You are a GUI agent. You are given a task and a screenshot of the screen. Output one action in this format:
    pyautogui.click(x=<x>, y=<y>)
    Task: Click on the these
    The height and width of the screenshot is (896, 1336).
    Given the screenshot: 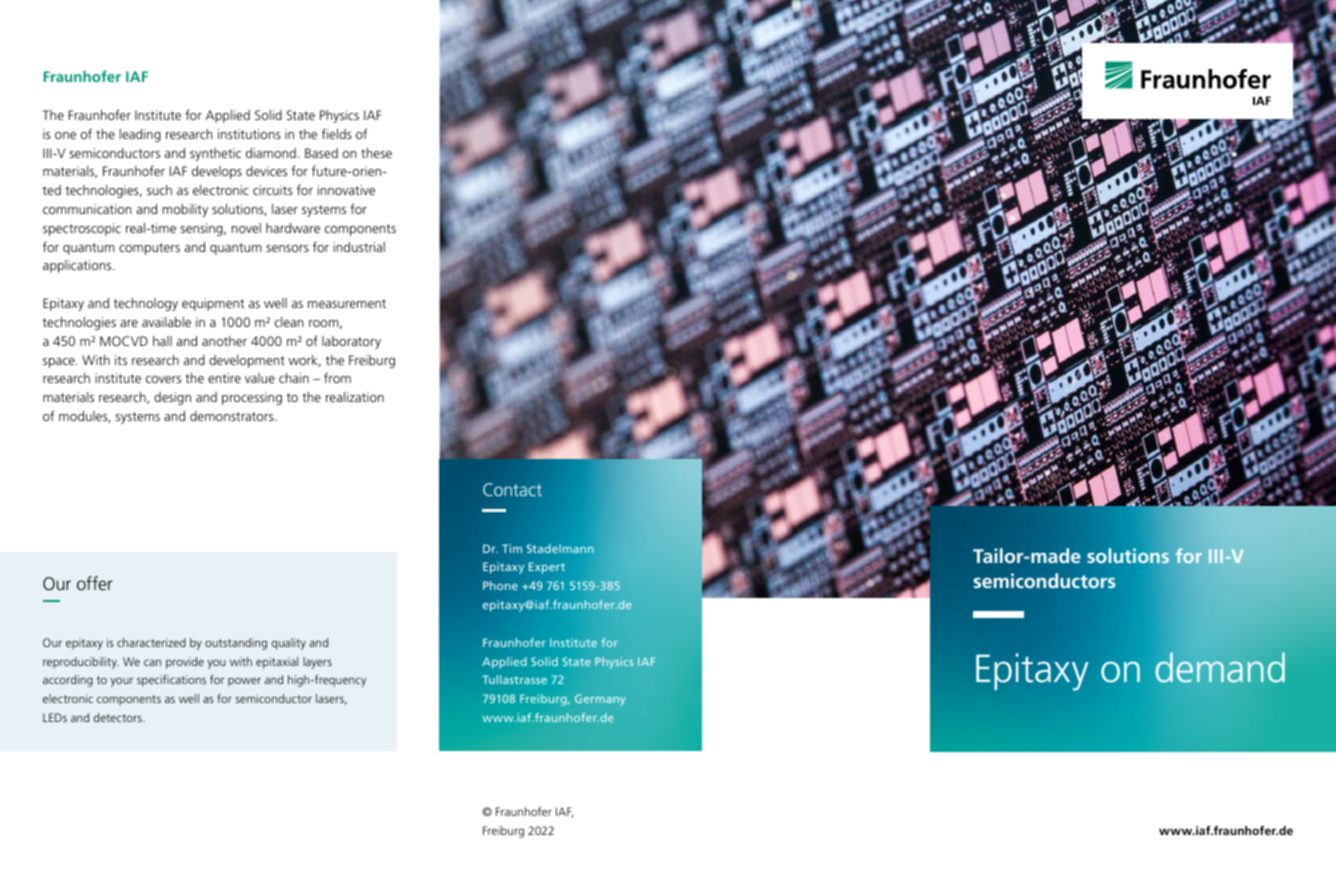 What is the action you would take?
    pyautogui.click(x=376, y=153)
